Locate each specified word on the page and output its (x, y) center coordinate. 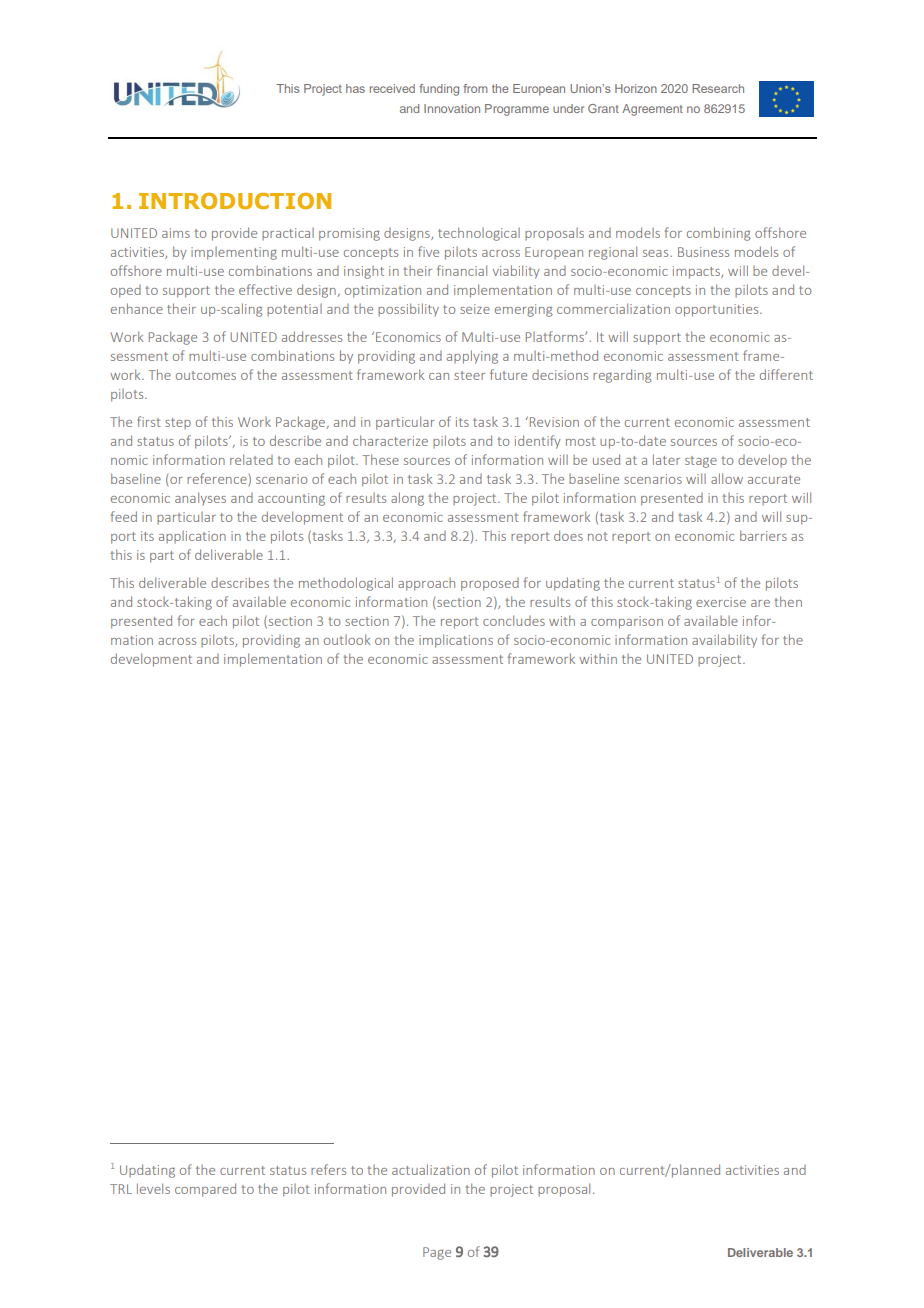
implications (456, 641)
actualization (431, 1169)
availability (724, 641)
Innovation (452, 108)
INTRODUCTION (235, 201)
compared (205, 1190)
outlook (347, 639)
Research (718, 88)
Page (437, 1253)
